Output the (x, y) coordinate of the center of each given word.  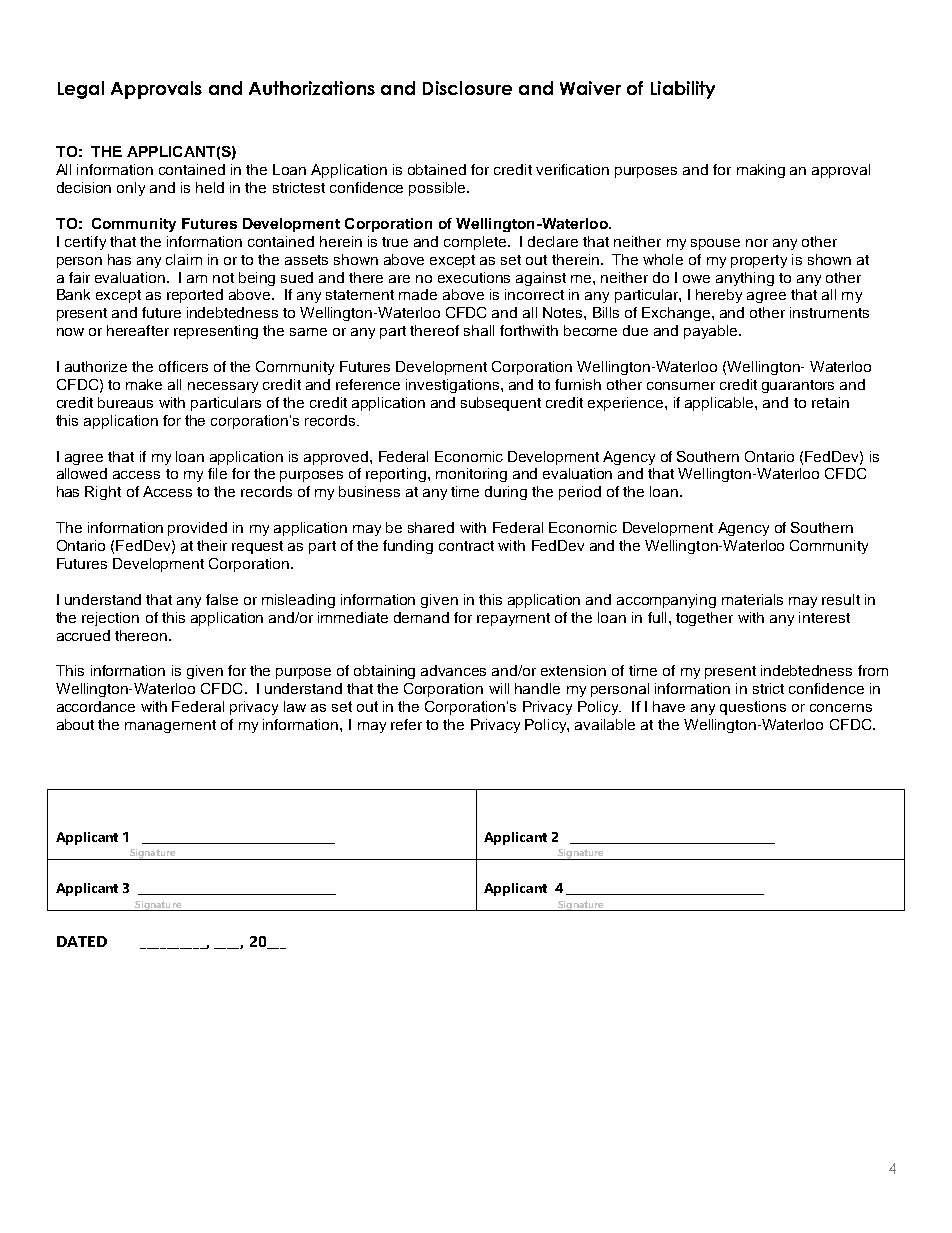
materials (752, 599)
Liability (683, 90)
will (499, 688)
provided (197, 529)
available (605, 724)
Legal (81, 90)
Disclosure (467, 88)
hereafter (138, 330)
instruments (829, 312)
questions (753, 708)
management (170, 726)
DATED (82, 941)
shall (479, 330)
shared (431, 527)
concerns (841, 708)
